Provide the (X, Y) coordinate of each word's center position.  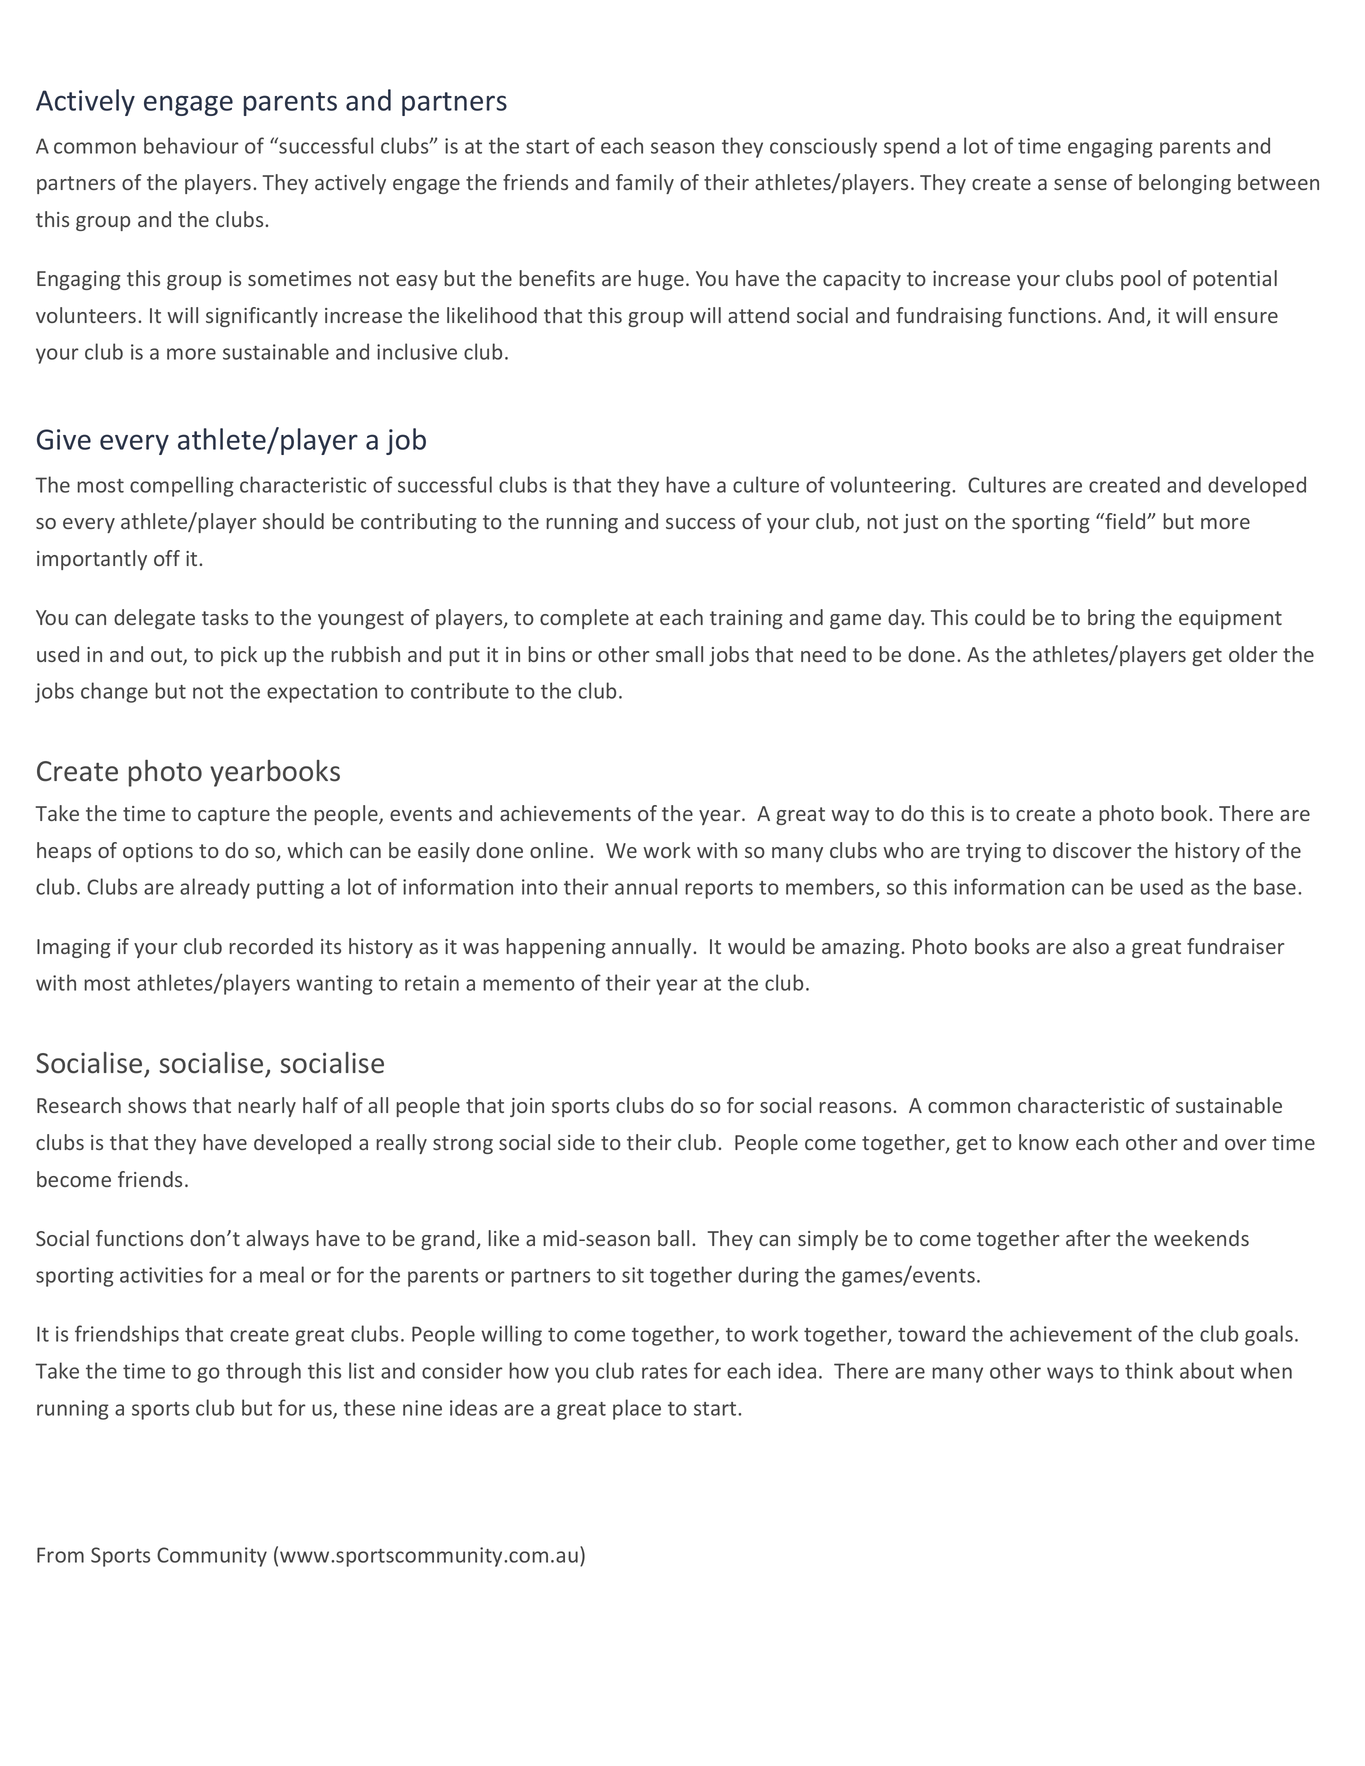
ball (673, 1238)
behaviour (191, 145)
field (1125, 521)
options (158, 852)
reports (719, 890)
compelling (182, 486)
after (1088, 1238)
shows (157, 1105)
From (60, 1555)
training (746, 619)
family (645, 184)
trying (993, 852)
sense (1080, 184)
